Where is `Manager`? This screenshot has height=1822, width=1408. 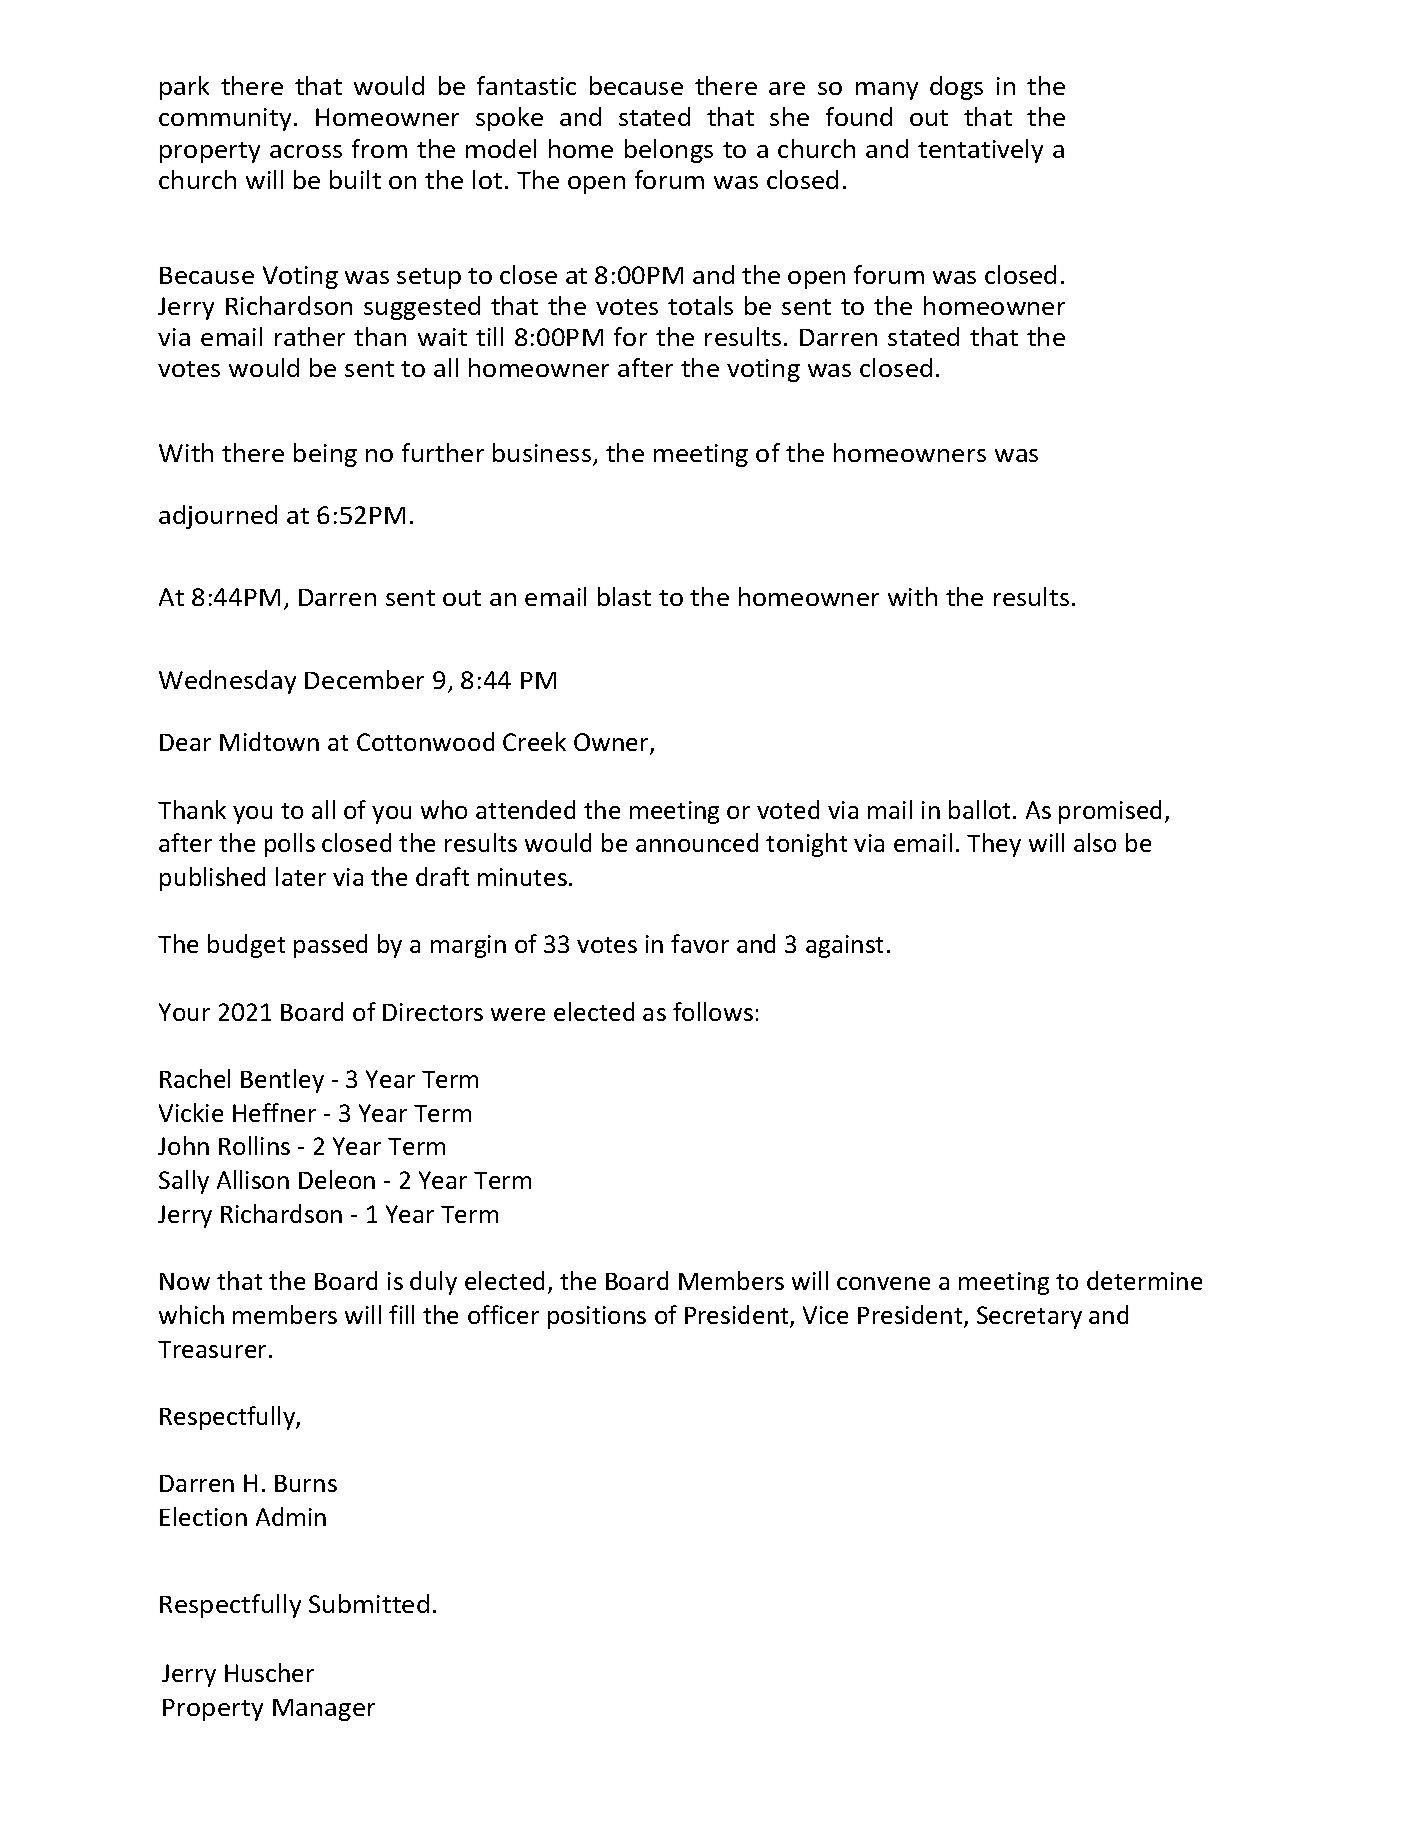 Manager is located at coordinates (324, 1710).
